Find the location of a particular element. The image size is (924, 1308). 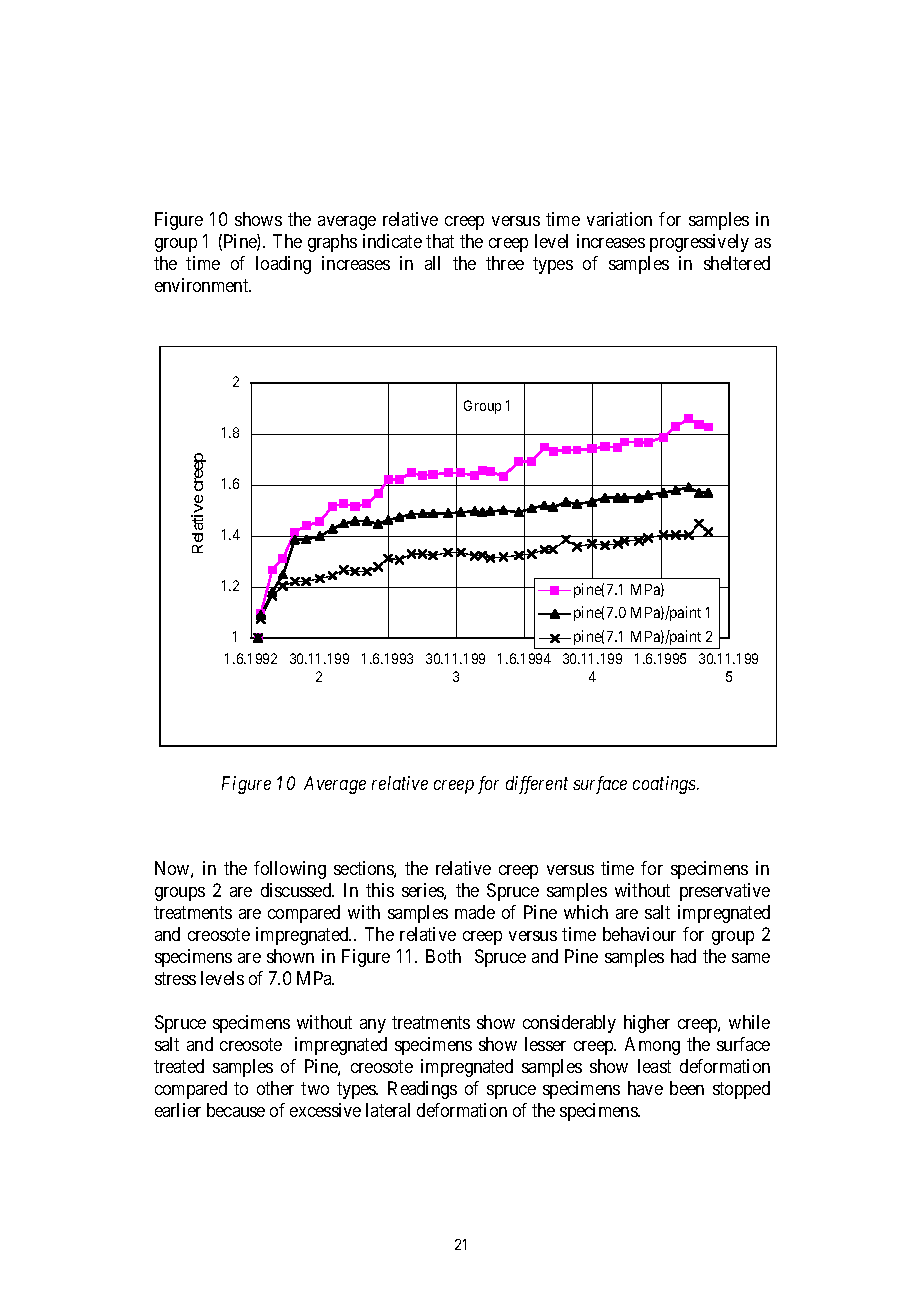

different is located at coordinates (537, 785).
